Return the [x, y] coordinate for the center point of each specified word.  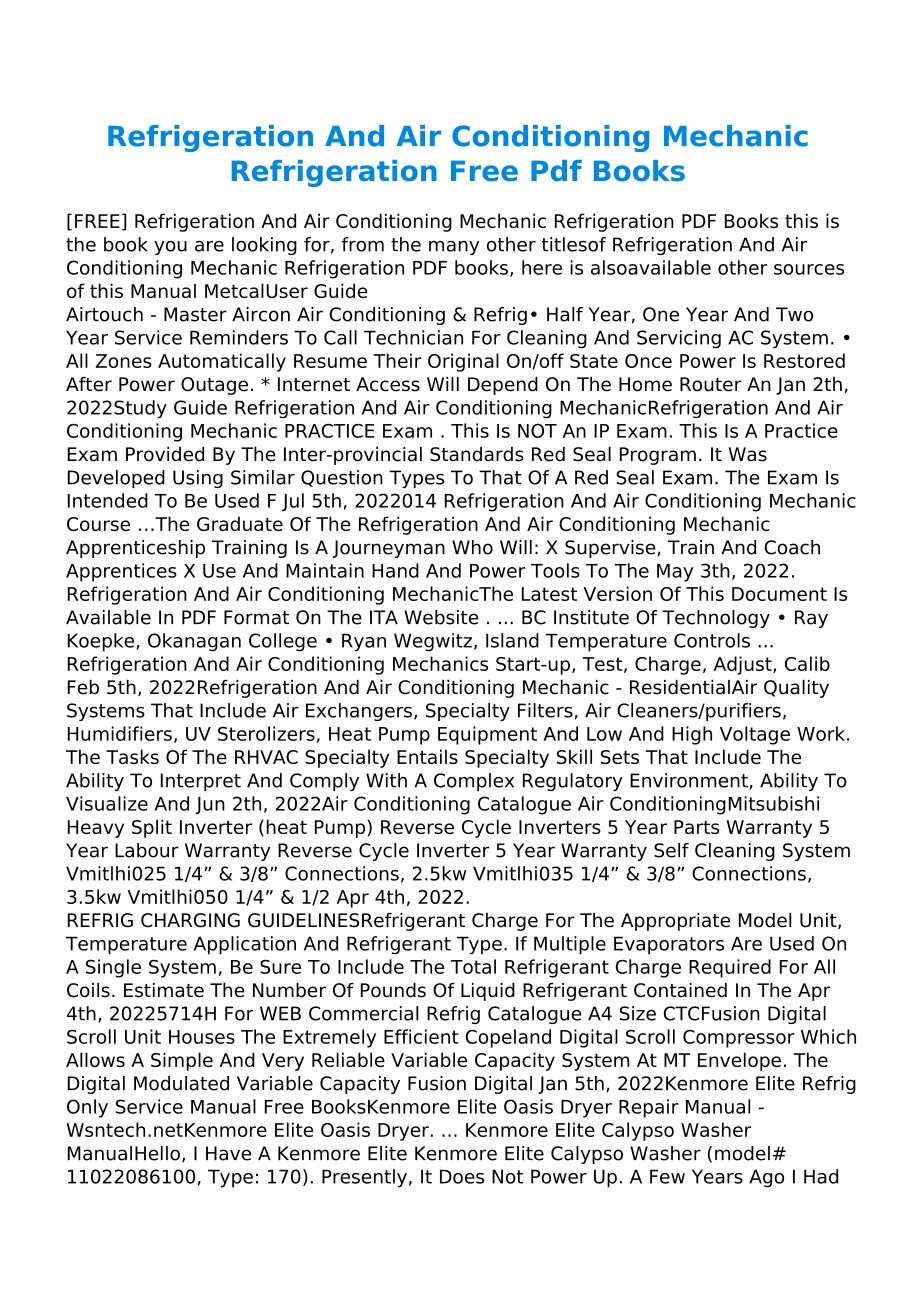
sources [809, 269]
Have [228, 1153]
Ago [766, 1178]
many [454, 248]
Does [462, 1176]
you [170, 248]
